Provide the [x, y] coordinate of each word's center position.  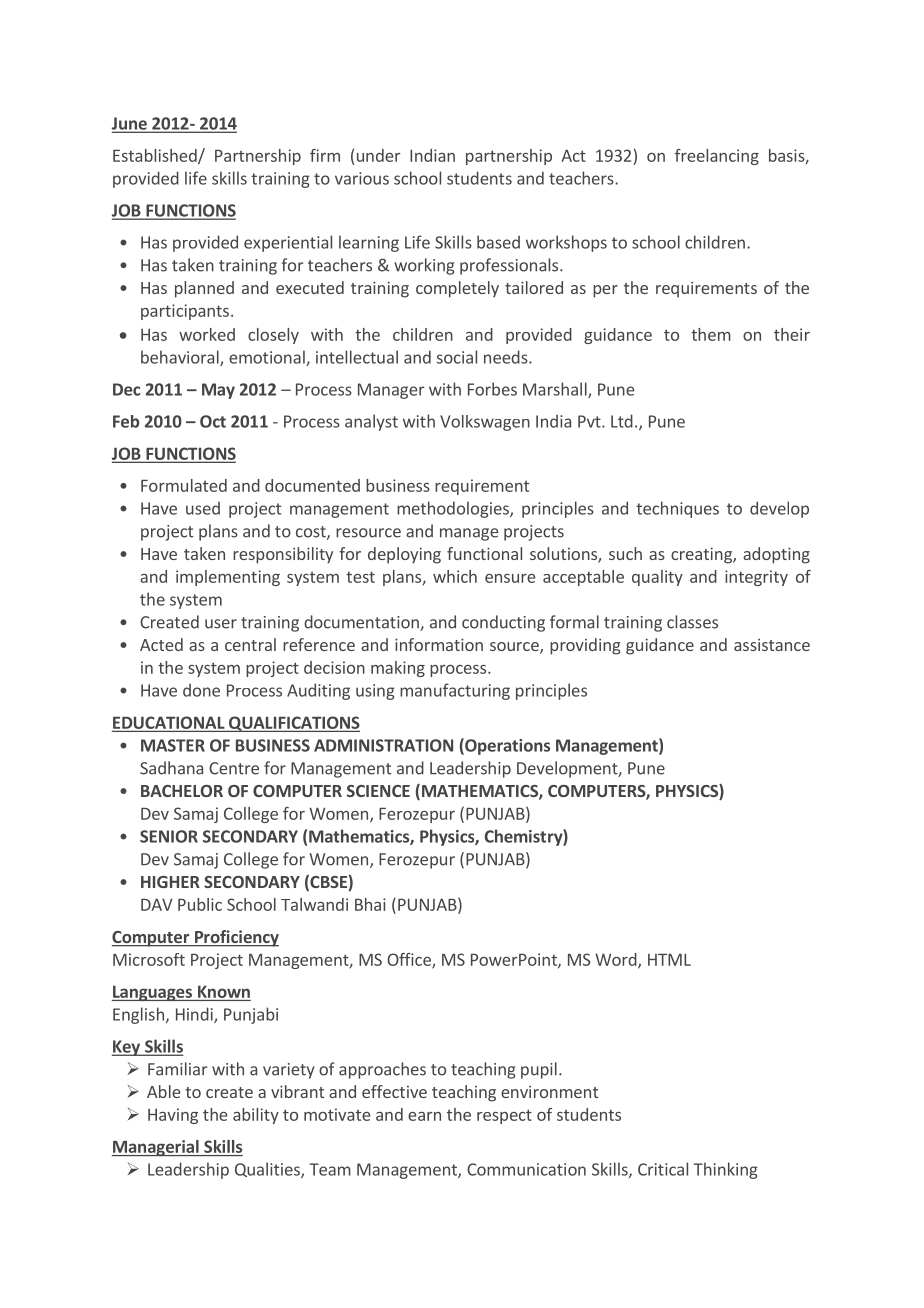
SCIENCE [378, 791]
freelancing [717, 157]
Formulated [184, 485]
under [379, 155]
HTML [669, 959]
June [130, 124]
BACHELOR [182, 791]
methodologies [454, 509]
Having [173, 1116]
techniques [677, 509]
